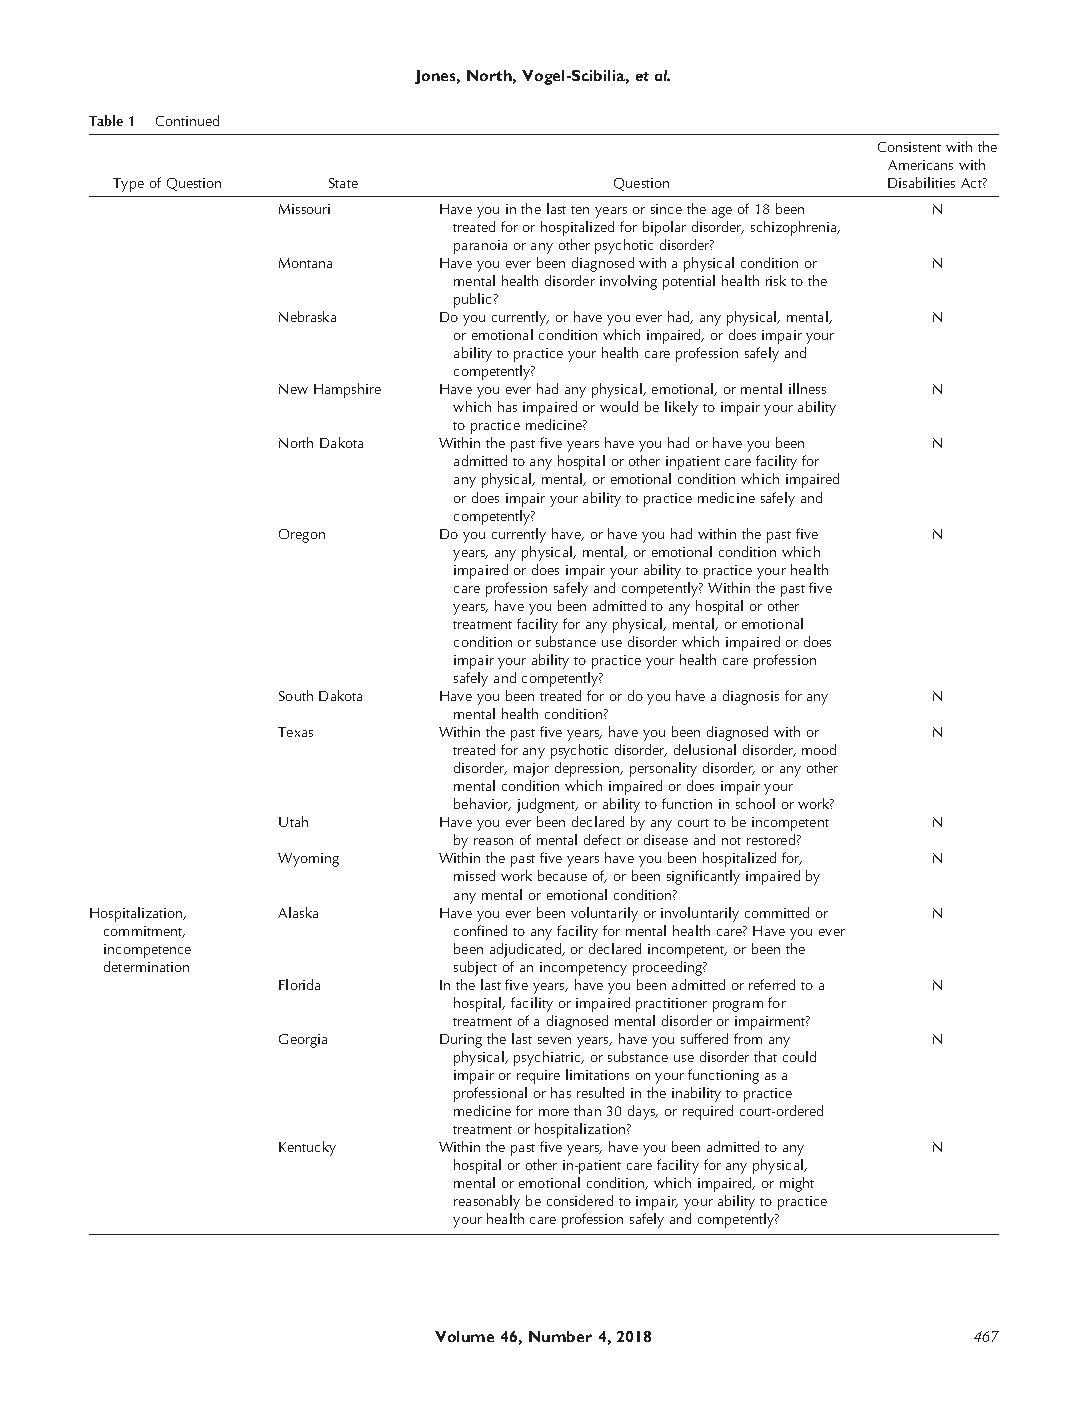 The width and height of the screenshot is (1088, 1413). I want to click on could, so click(799, 1056).
